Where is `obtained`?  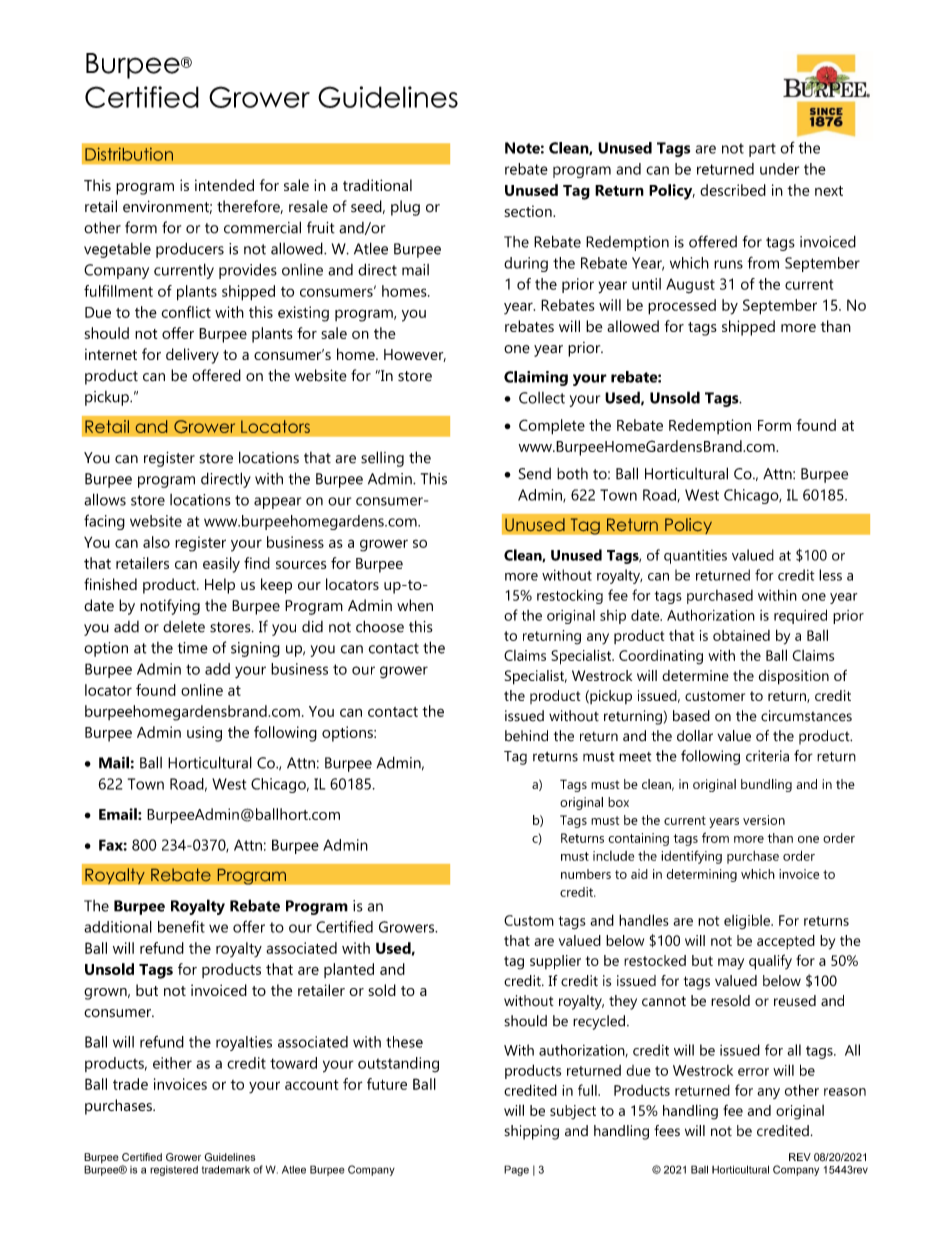
obtained is located at coordinates (741, 635).
